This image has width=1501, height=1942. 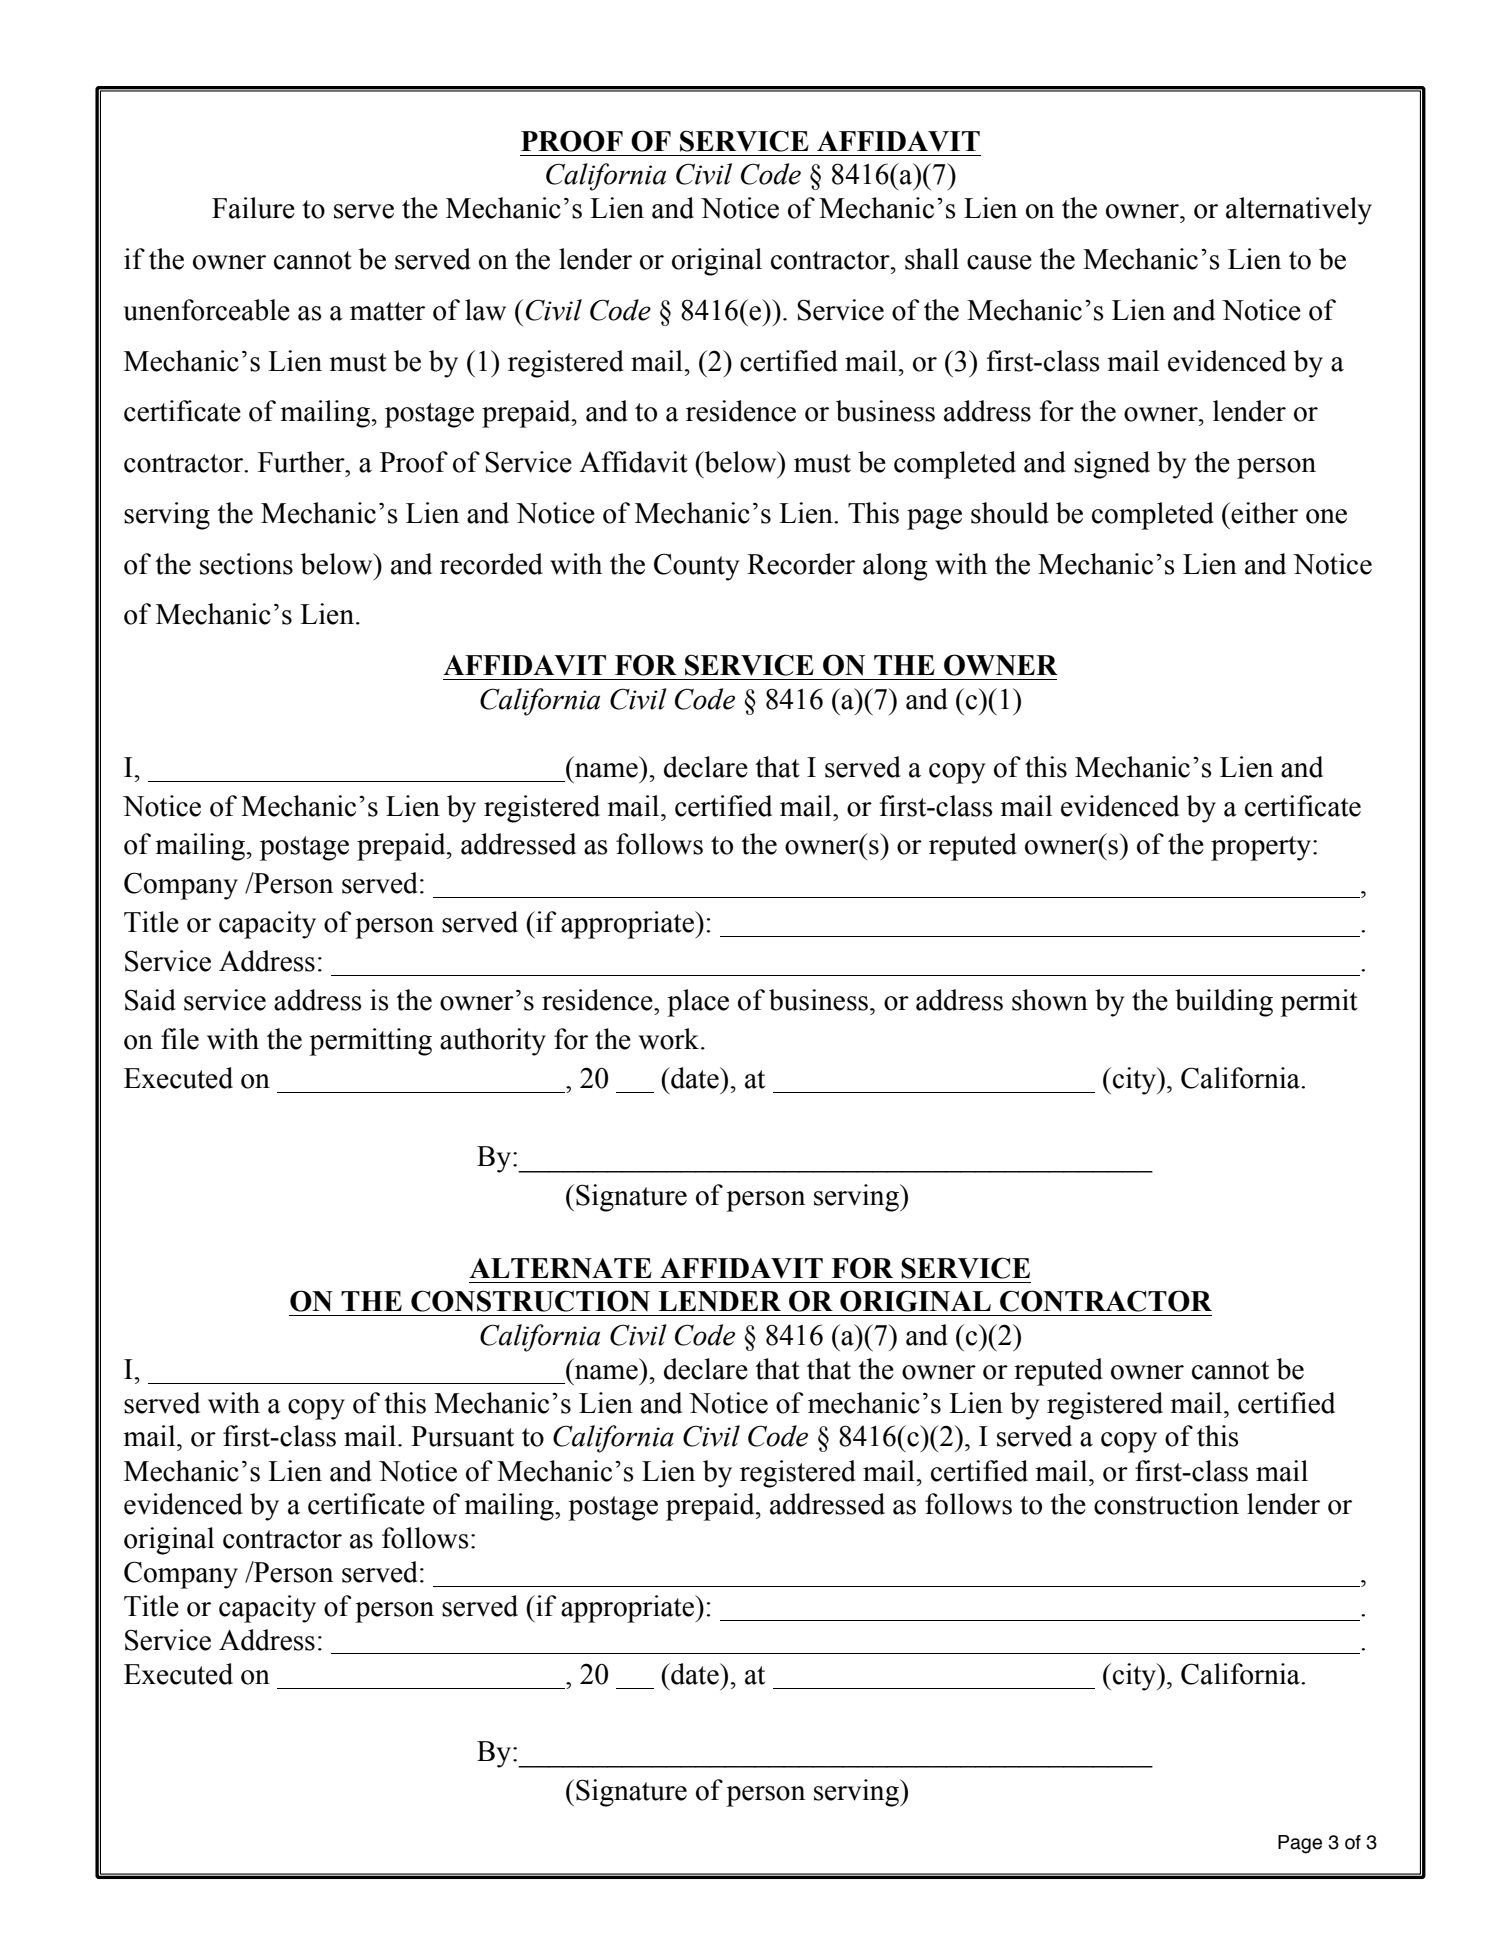 What do you see at coordinates (932, 259) in the image?
I see `shall` at bounding box center [932, 259].
